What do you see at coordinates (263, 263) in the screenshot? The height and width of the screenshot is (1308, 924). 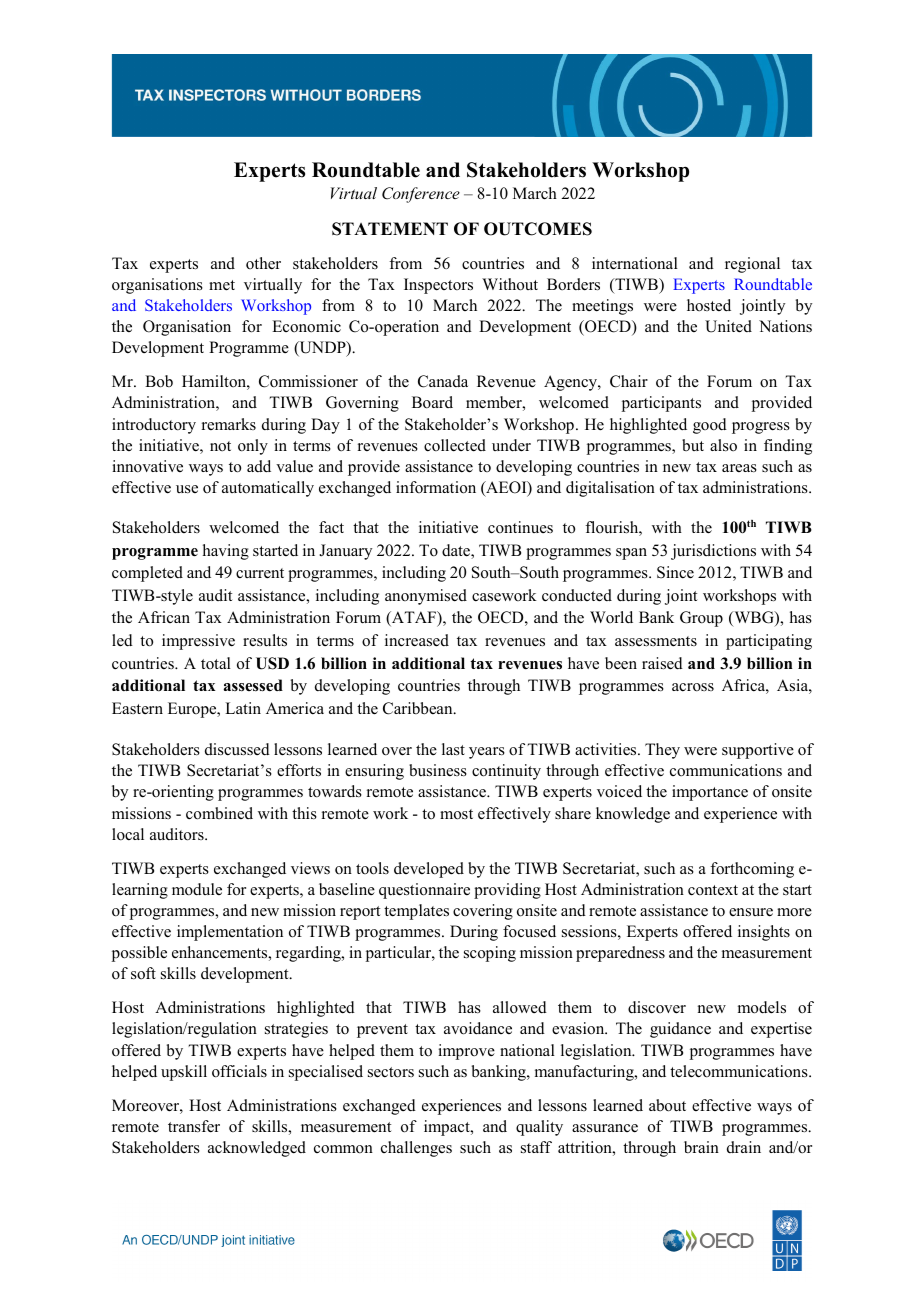 I see `other` at bounding box center [263, 263].
